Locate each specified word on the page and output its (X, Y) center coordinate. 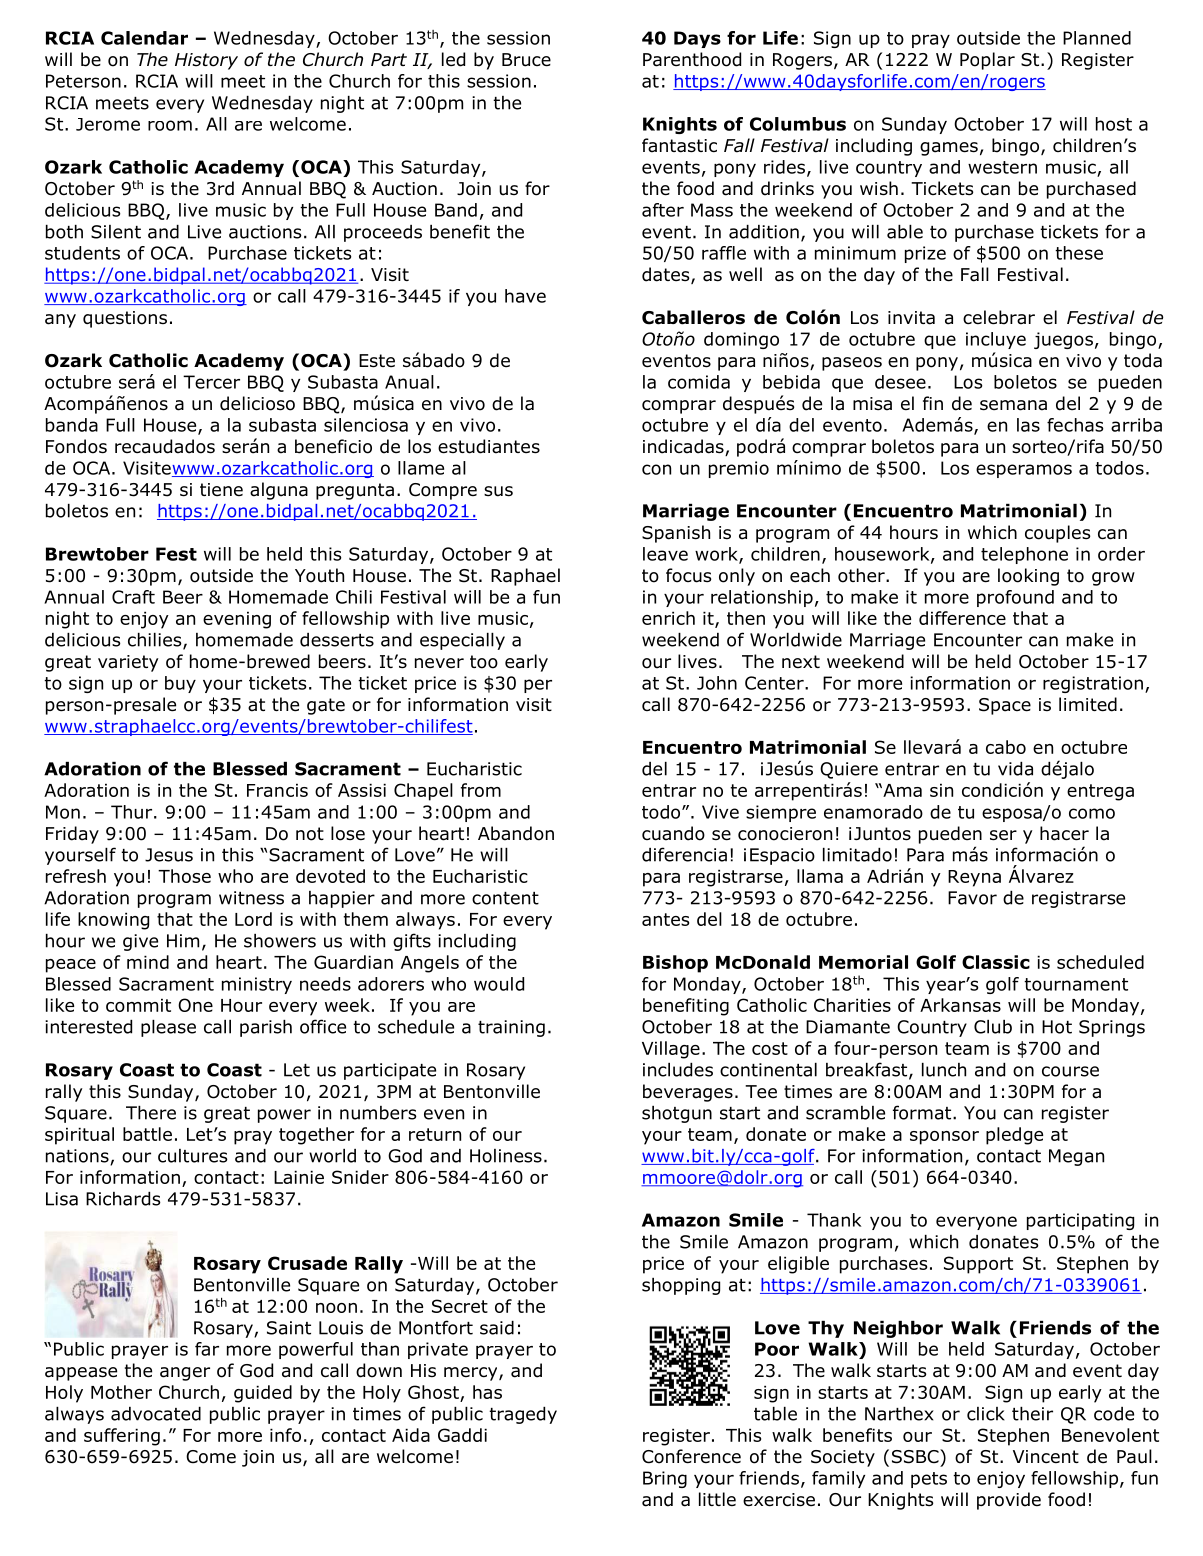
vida (1015, 769)
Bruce (526, 60)
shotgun (677, 1114)
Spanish (676, 534)
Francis (277, 790)
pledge (1014, 1136)
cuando (673, 833)
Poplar (987, 61)
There (151, 1113)
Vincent (1046, 1456)
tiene (221, 489)
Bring (665, 1479)
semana (1013, 405)
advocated (156, 1414)
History (206, 61)
